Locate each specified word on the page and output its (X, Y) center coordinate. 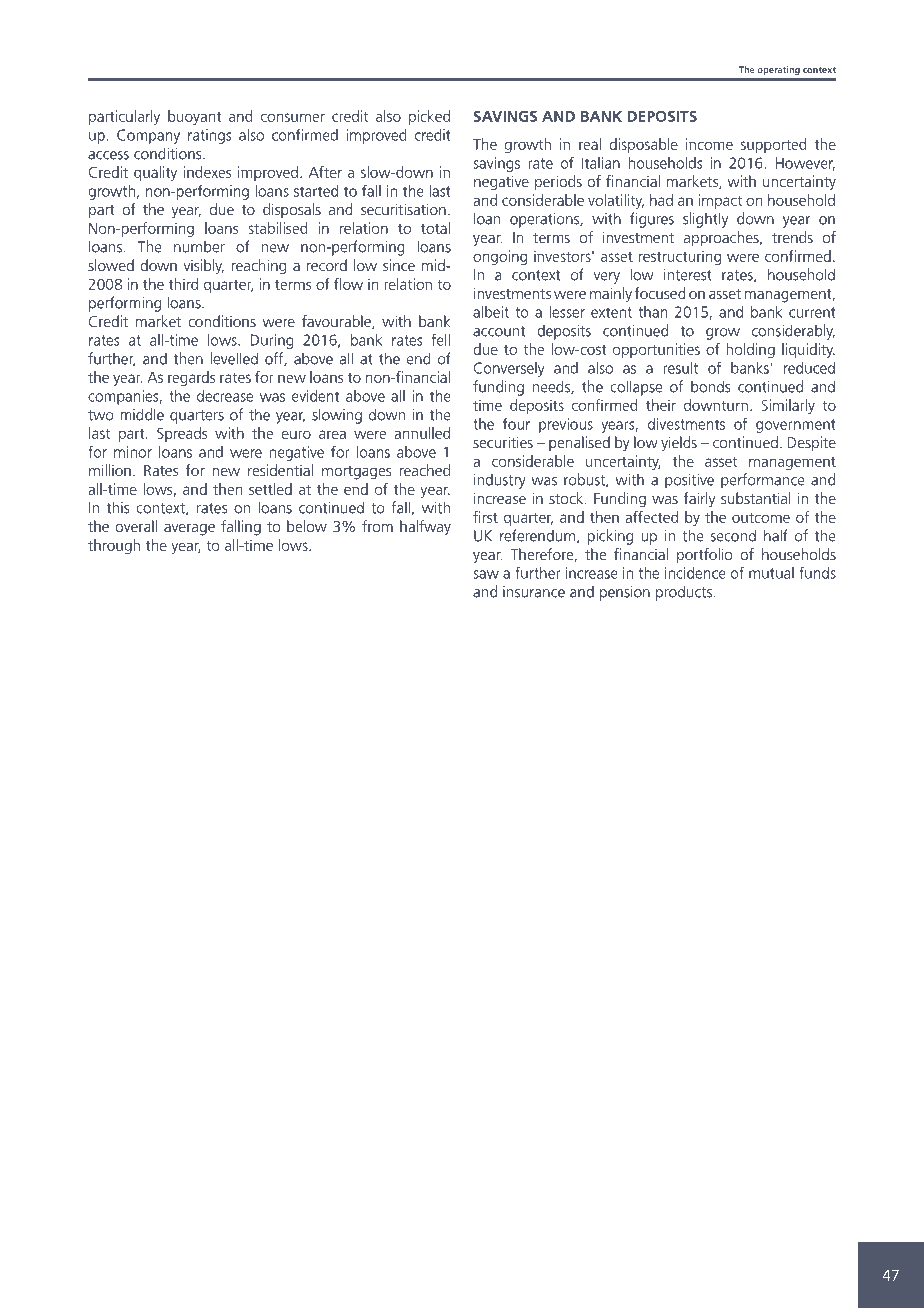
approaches (722, 239)
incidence (695, 573)
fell (441, 339)
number (199, 246)
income (709, 144)
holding (750, 350)
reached (425, 470)
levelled (234, 358)
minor (133, 452)
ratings (210, 136)
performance (763, 481)
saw (486, 574)
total (435, 228)
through (114, 546)
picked (429, 117)
